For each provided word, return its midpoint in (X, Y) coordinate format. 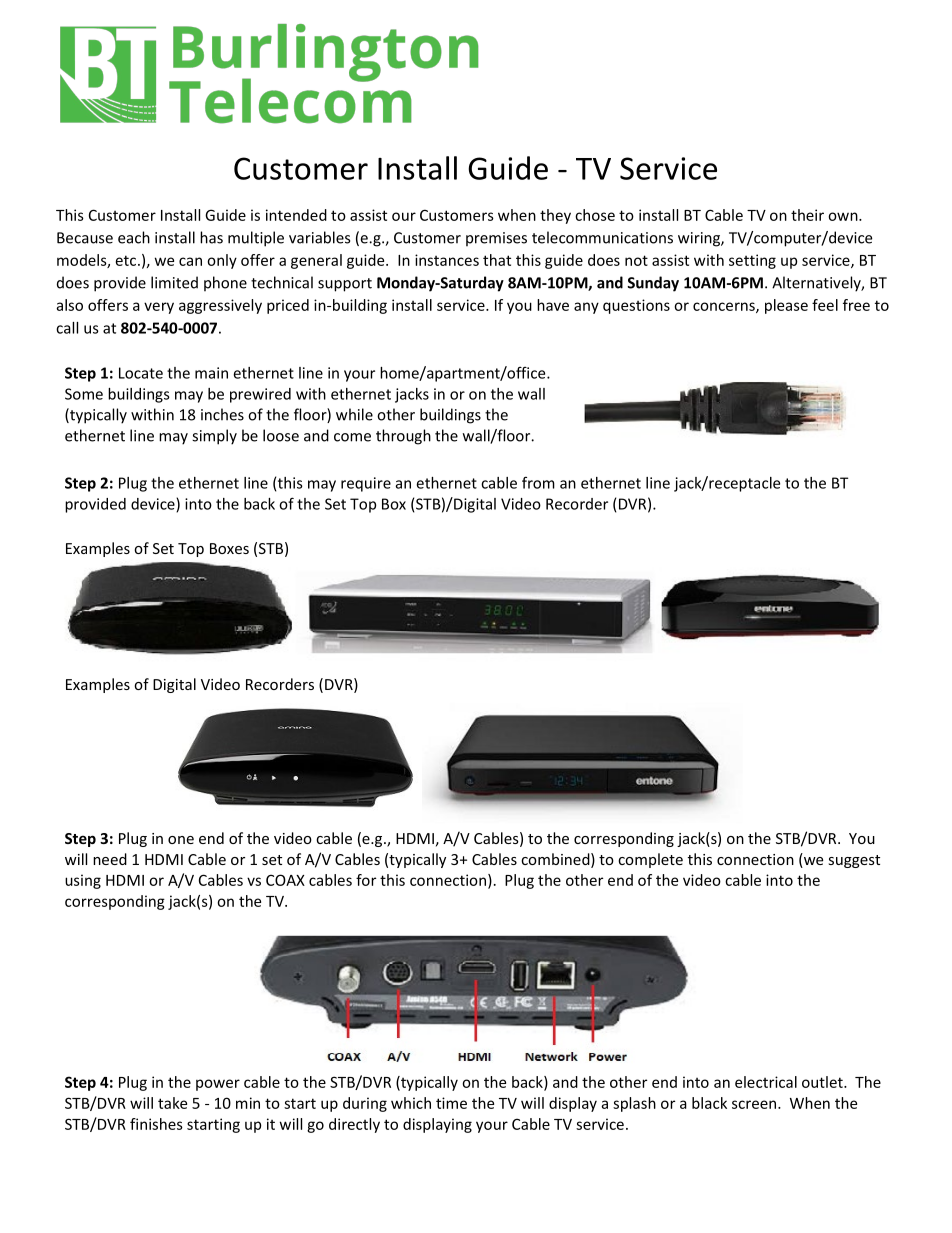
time (451, 1103)
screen (754, 1104)
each (134, 237)
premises (496, 239)
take (172, 1103)
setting (752, 261)
